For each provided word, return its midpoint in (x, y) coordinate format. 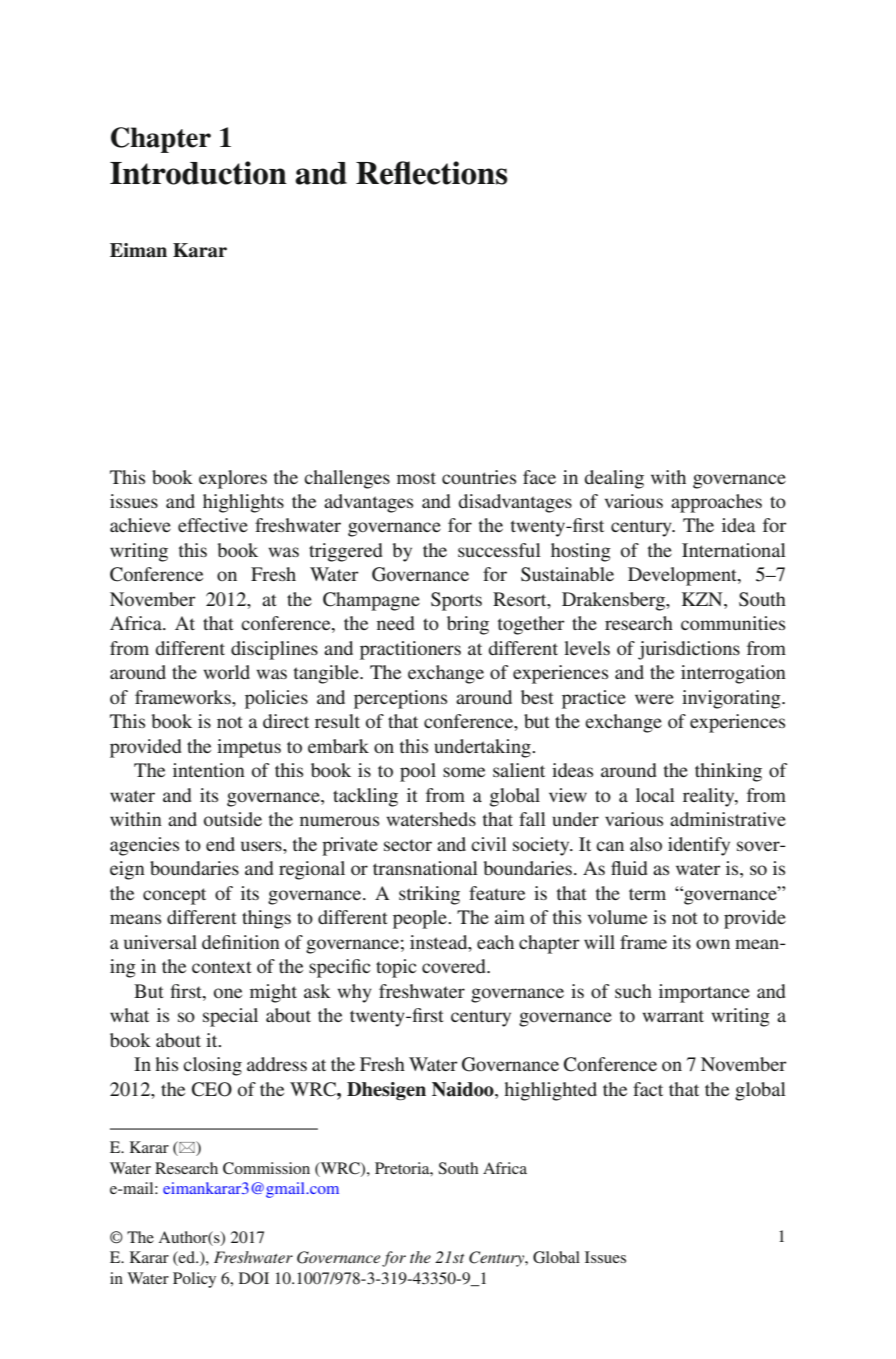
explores (233, 479)
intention (209, 770)
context (222, 967)
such (633, 991)
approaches (716, 503)
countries (479, 477)
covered (455, 966)
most (416, 478)
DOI (254, 1278)
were (654, 699)
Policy (194, 1280)
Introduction (198, 173)
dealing (614, 479)
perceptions (400, 699)
